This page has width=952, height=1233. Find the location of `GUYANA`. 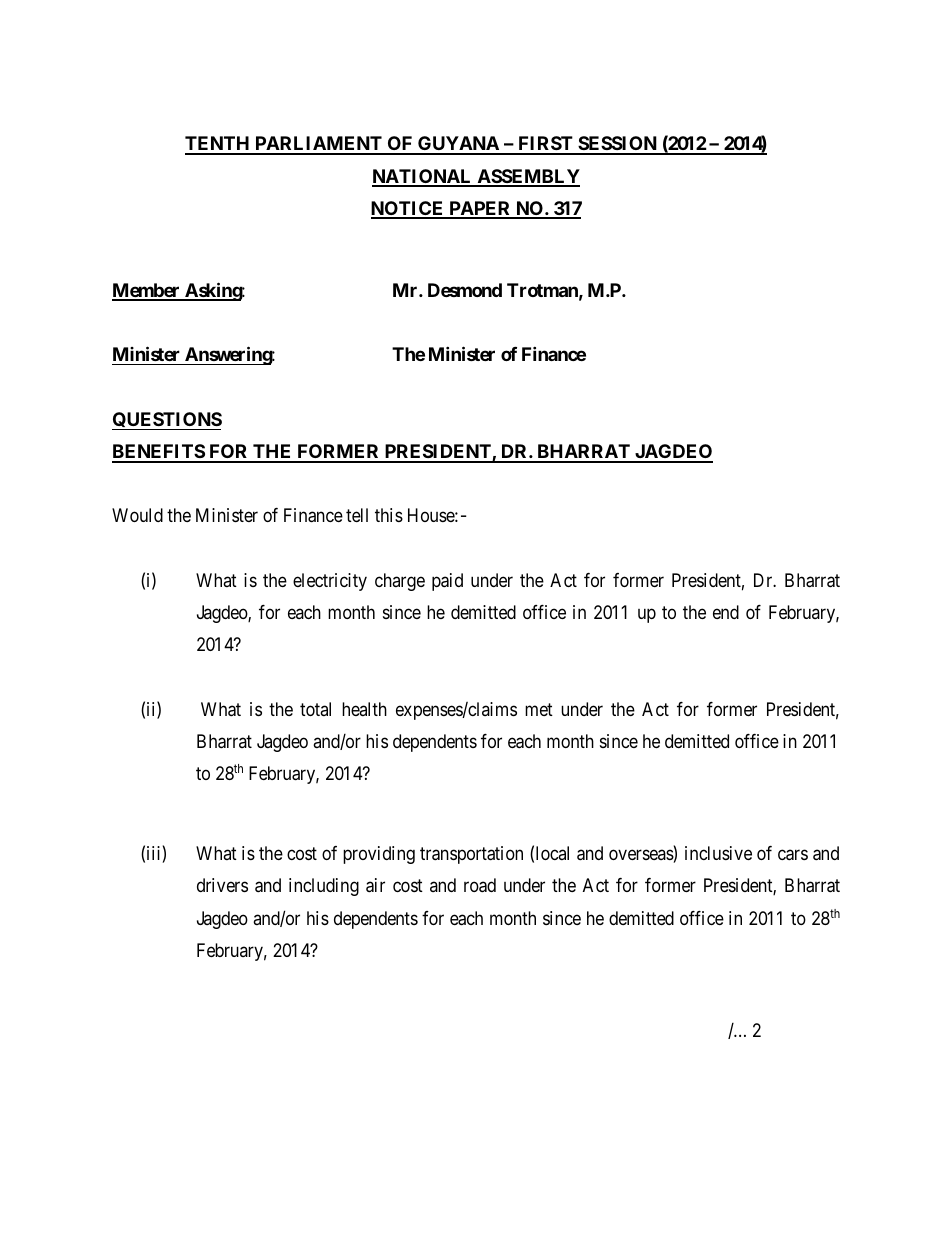

GUYANA is located at coordinates (458, 145).
